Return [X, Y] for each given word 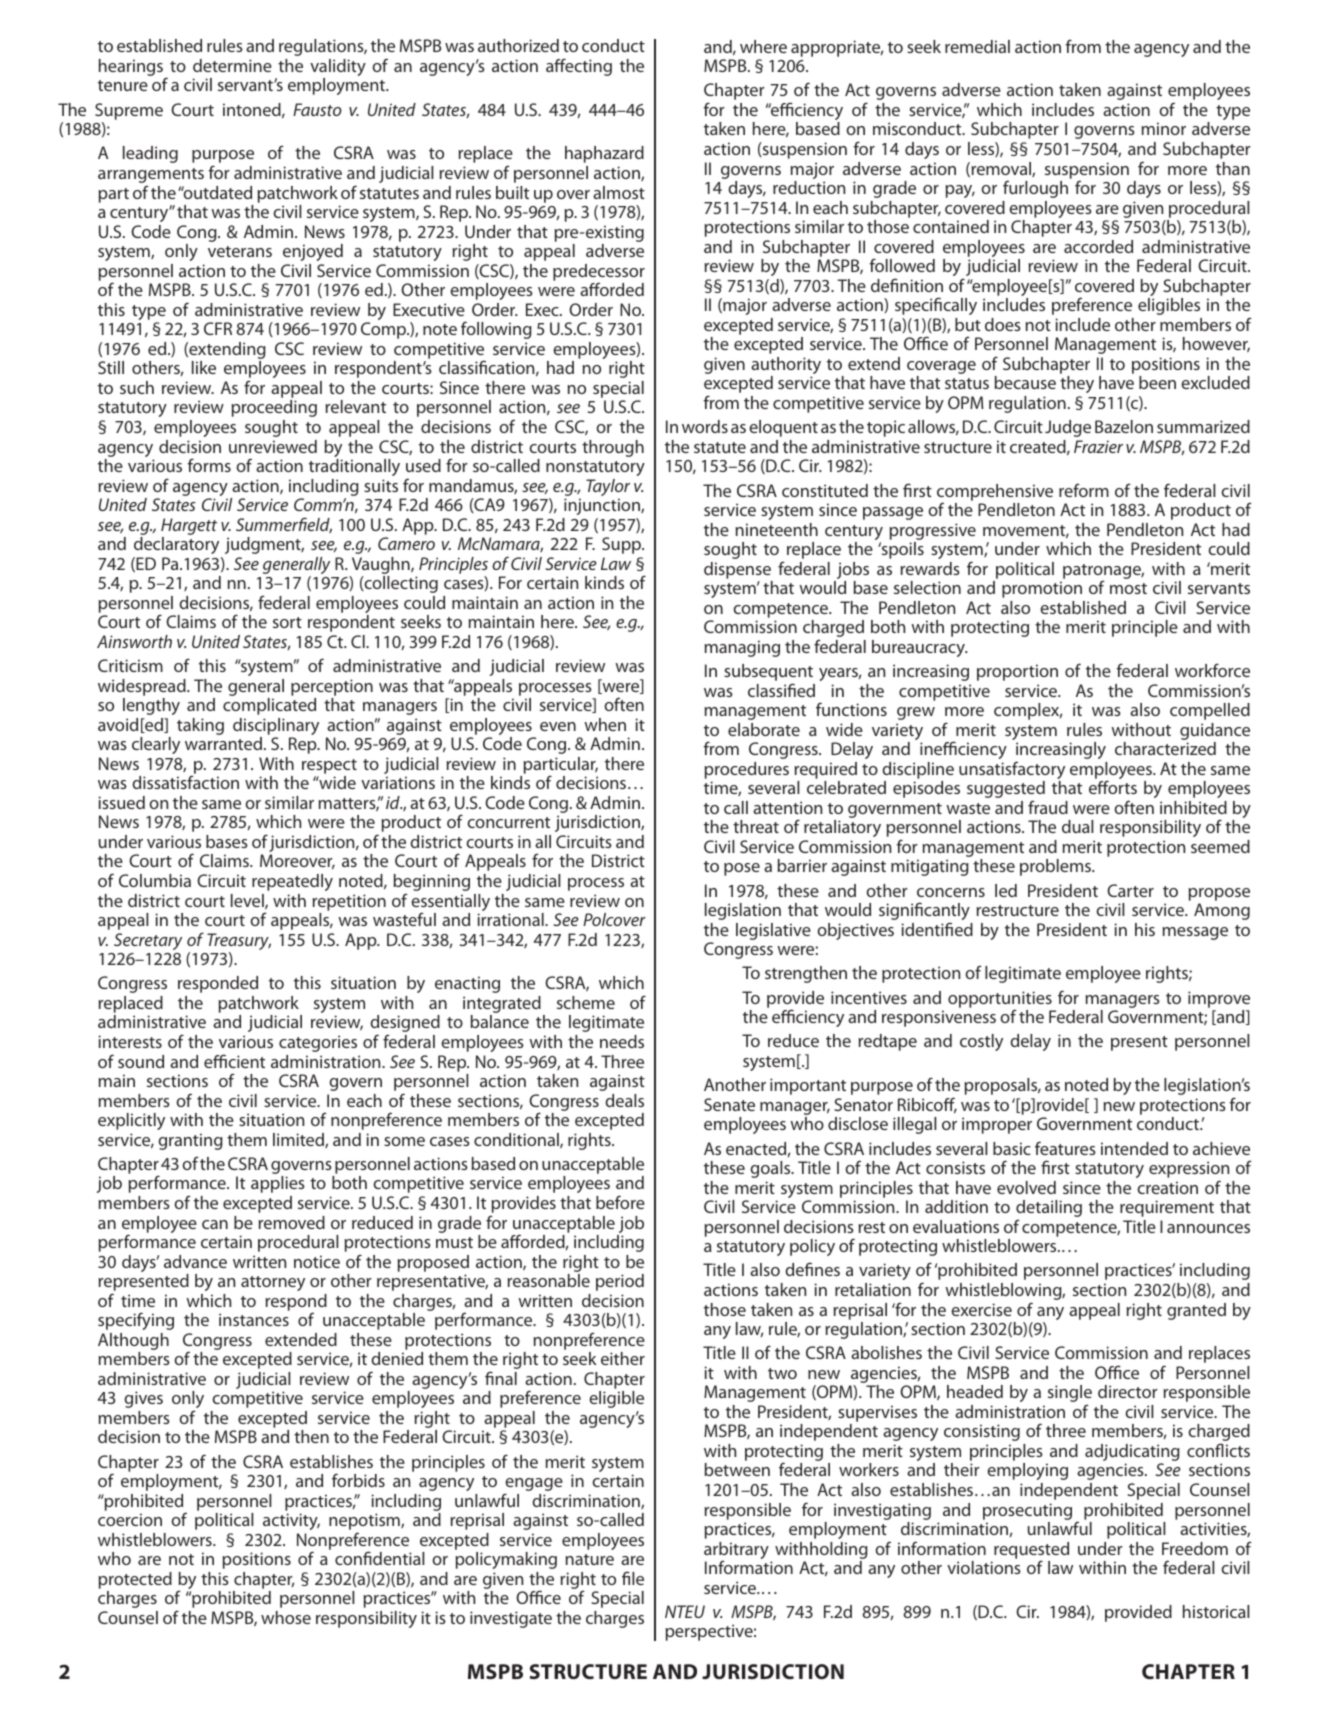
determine [232, 65]
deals [624, 1100]
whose [286, 1617]
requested [1031, 1551]
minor [1164, 128]
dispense [737, 570]
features [1065, 1148]
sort [287, 622]
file [633, 1578]
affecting [579, 67]
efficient [234, 1061]
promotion [1042, 589]
